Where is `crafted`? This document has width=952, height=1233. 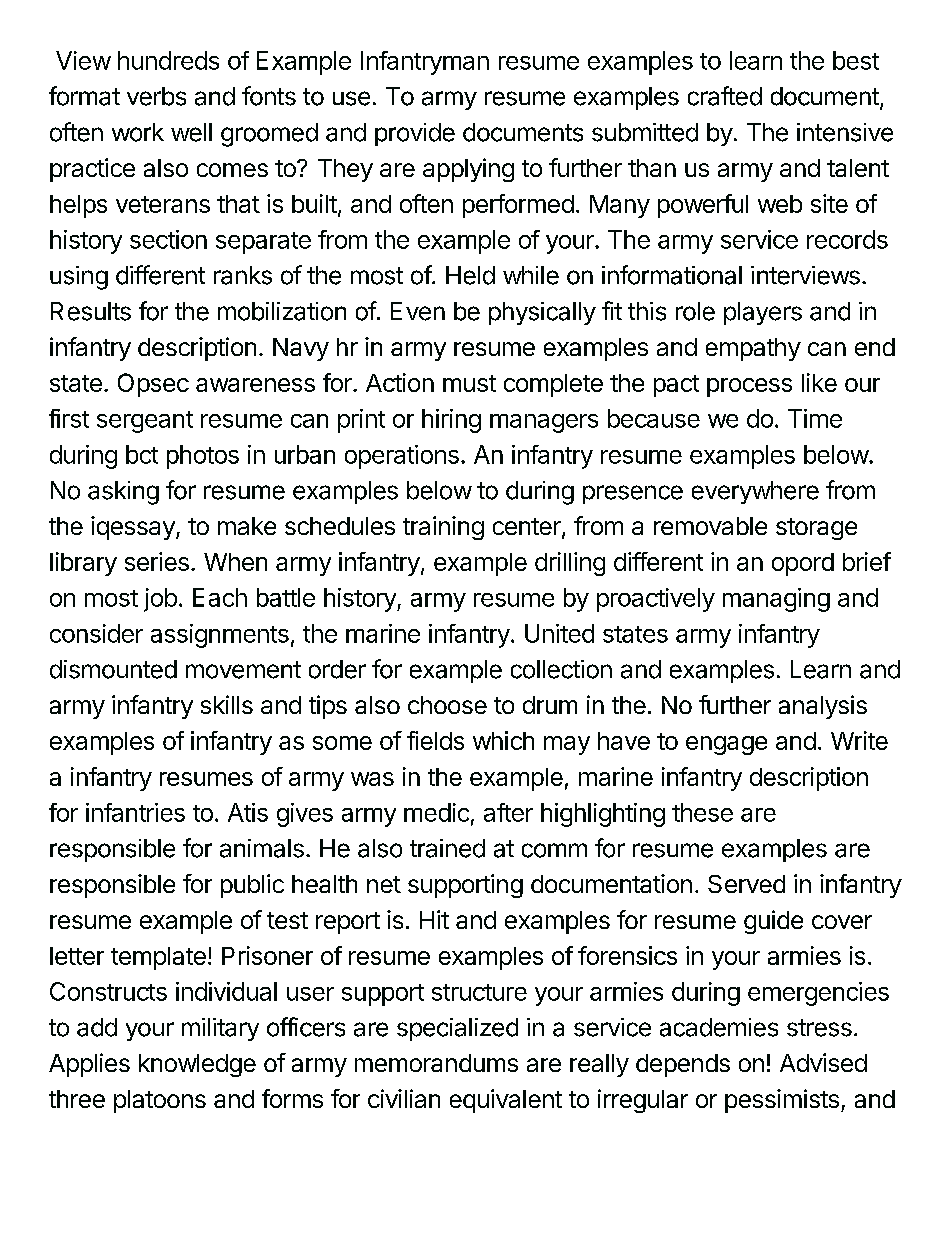
crafted is located at coordinates (725, 96).
